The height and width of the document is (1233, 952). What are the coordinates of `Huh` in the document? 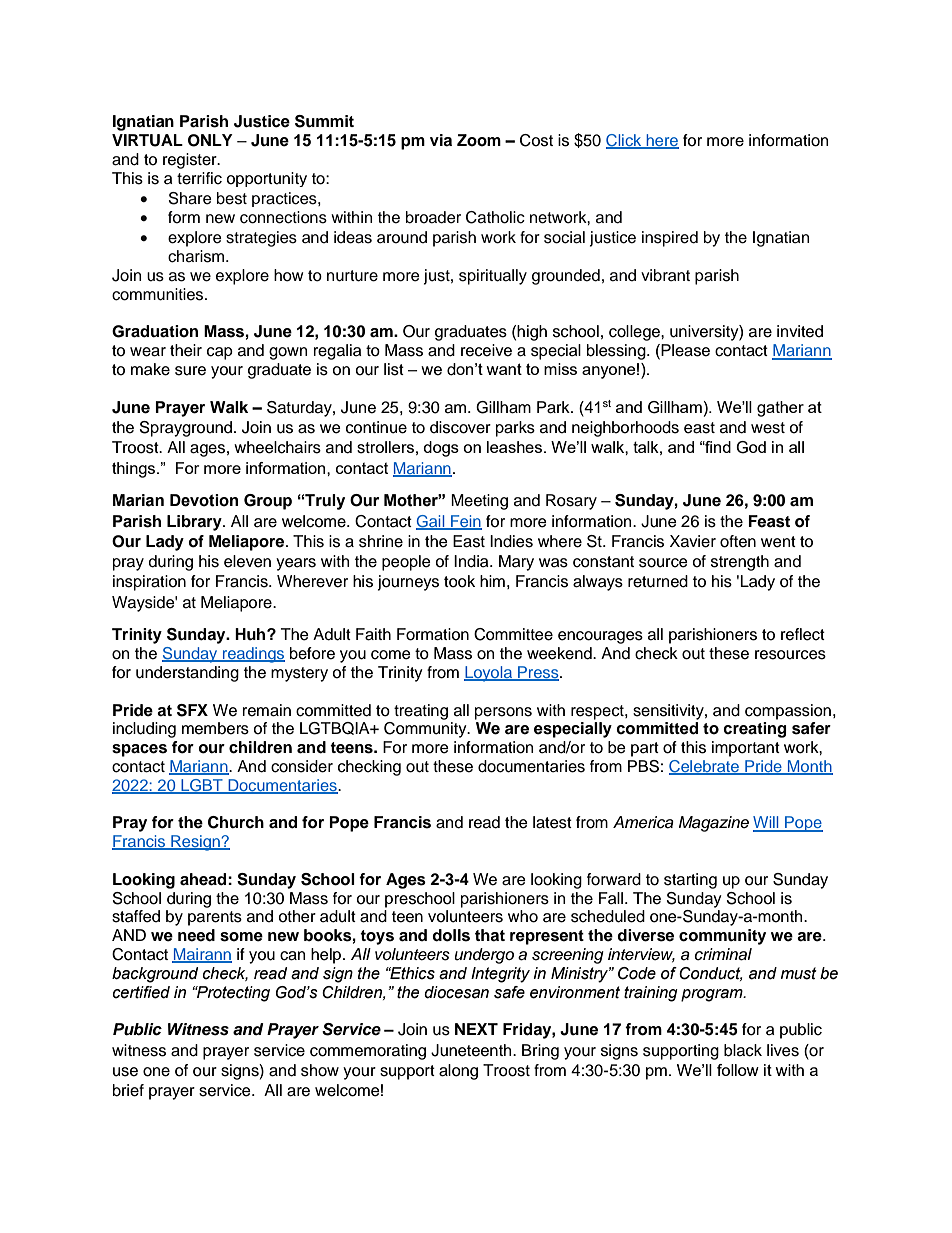 It's located at (251, 634).
